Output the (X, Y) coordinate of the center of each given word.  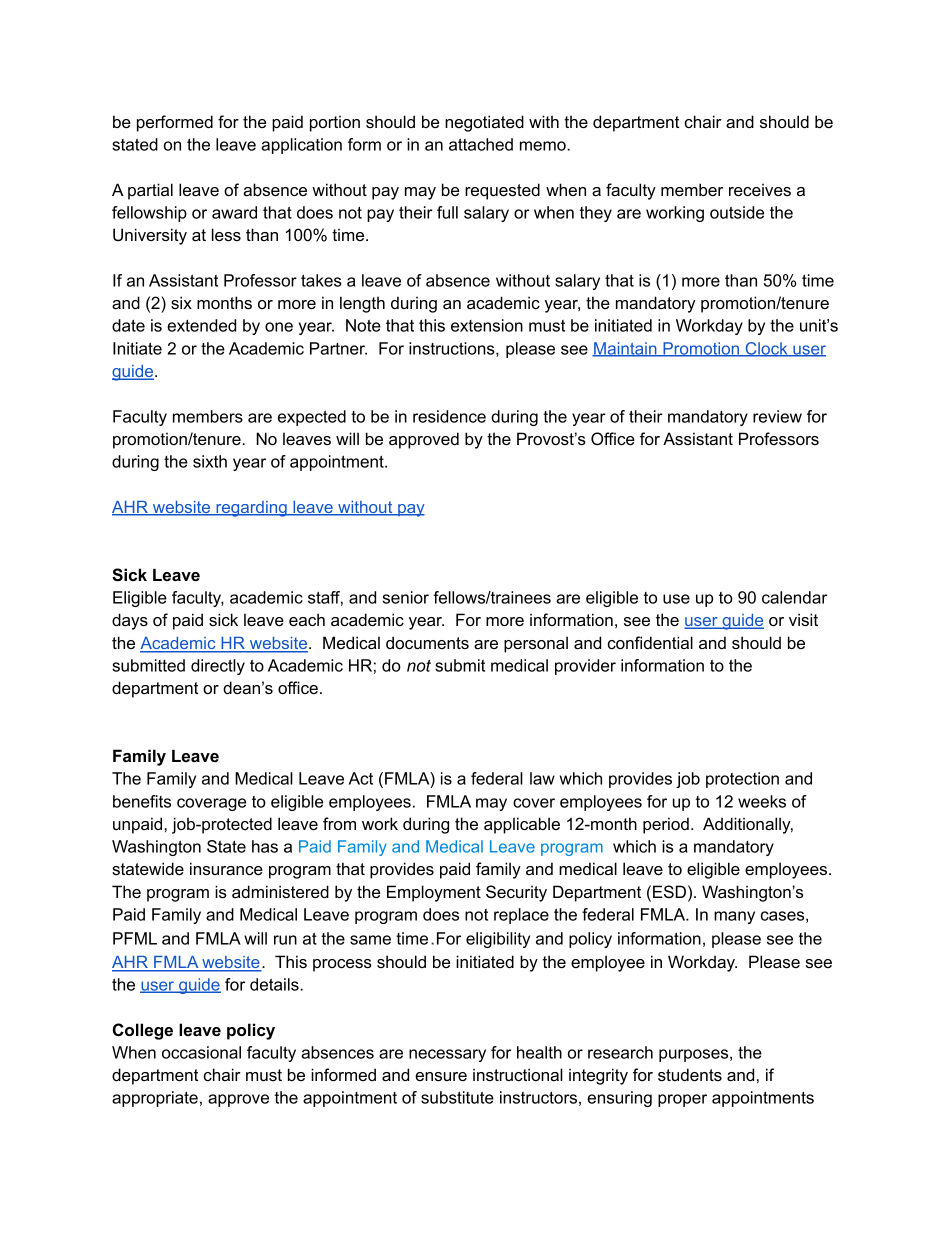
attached (481, 144)
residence (449, 416)
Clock (766, 349)
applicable (522, 825)
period (666, 825)
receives (760, 189)
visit (803, 619)
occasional (201, 1052)
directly (218, 667)
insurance (226, 868)
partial (150, 191)
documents (427, 642)
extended (201, 325)
